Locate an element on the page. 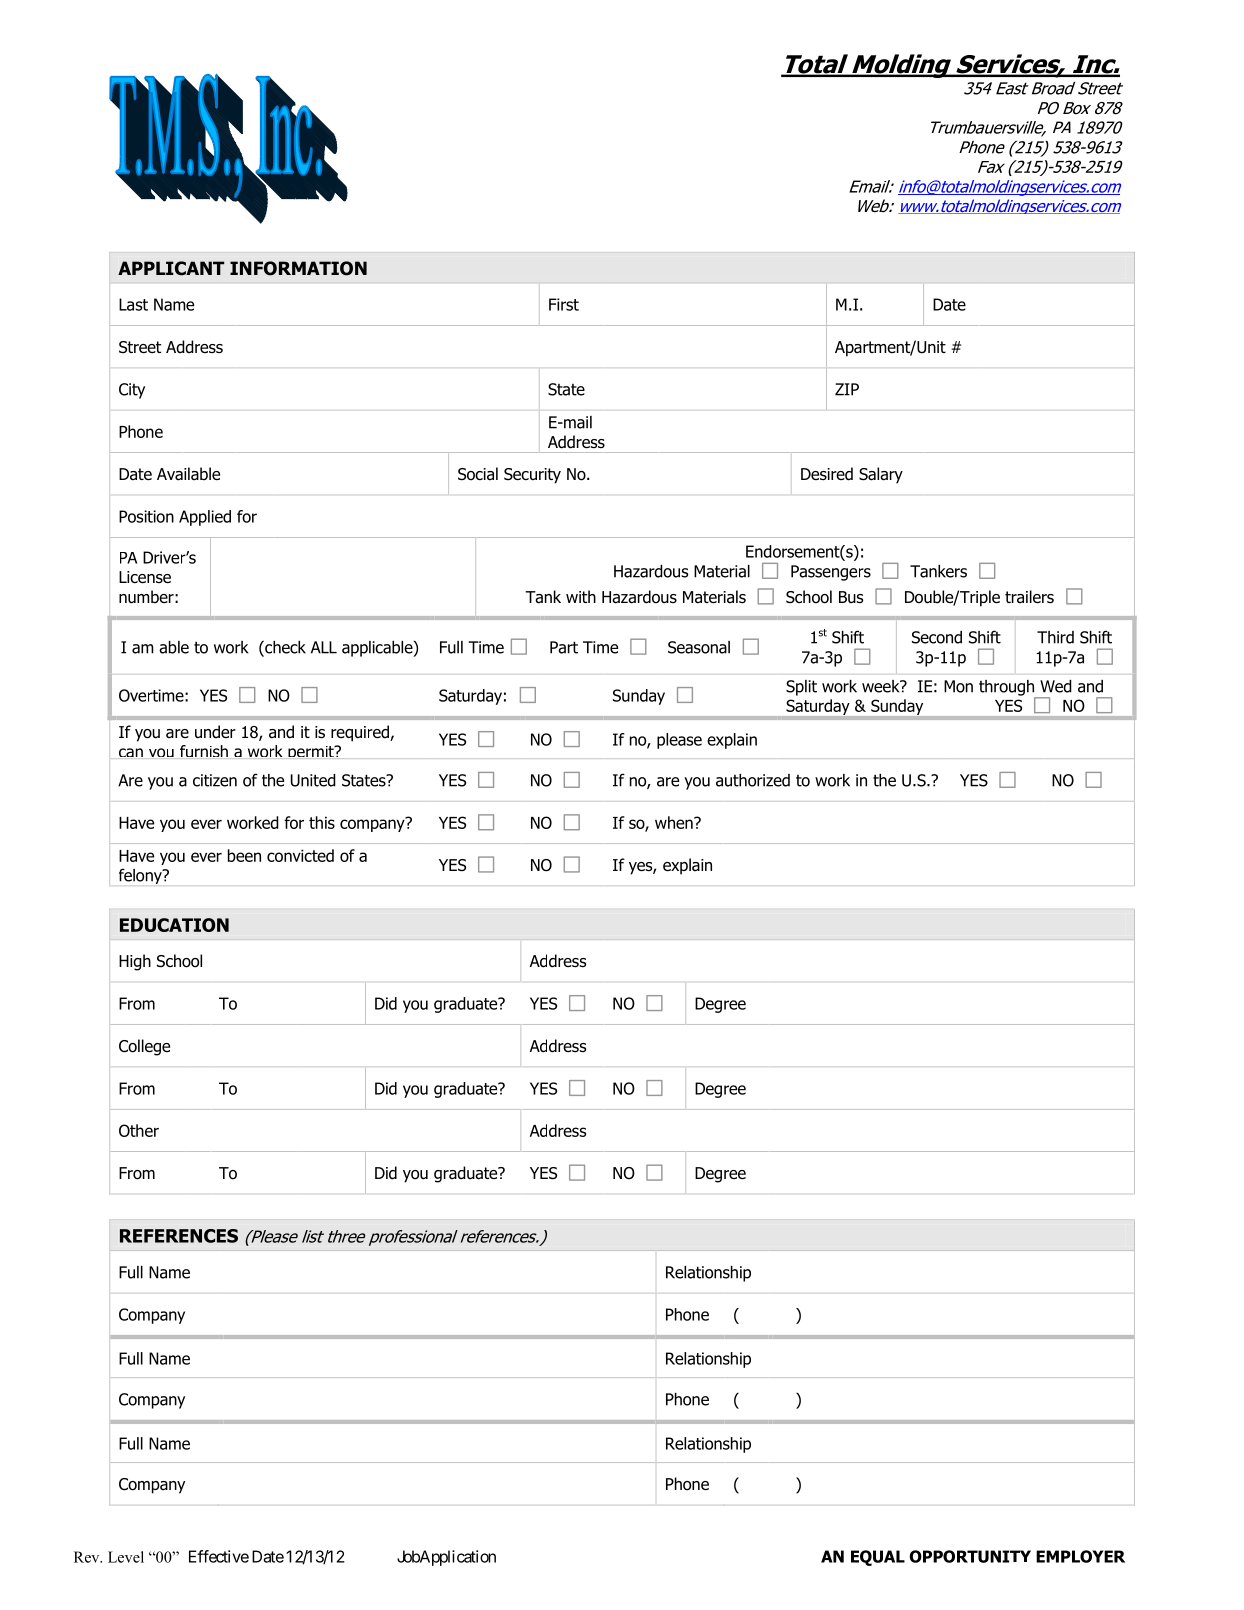  ZIP is located at coordinates (847, 389).
